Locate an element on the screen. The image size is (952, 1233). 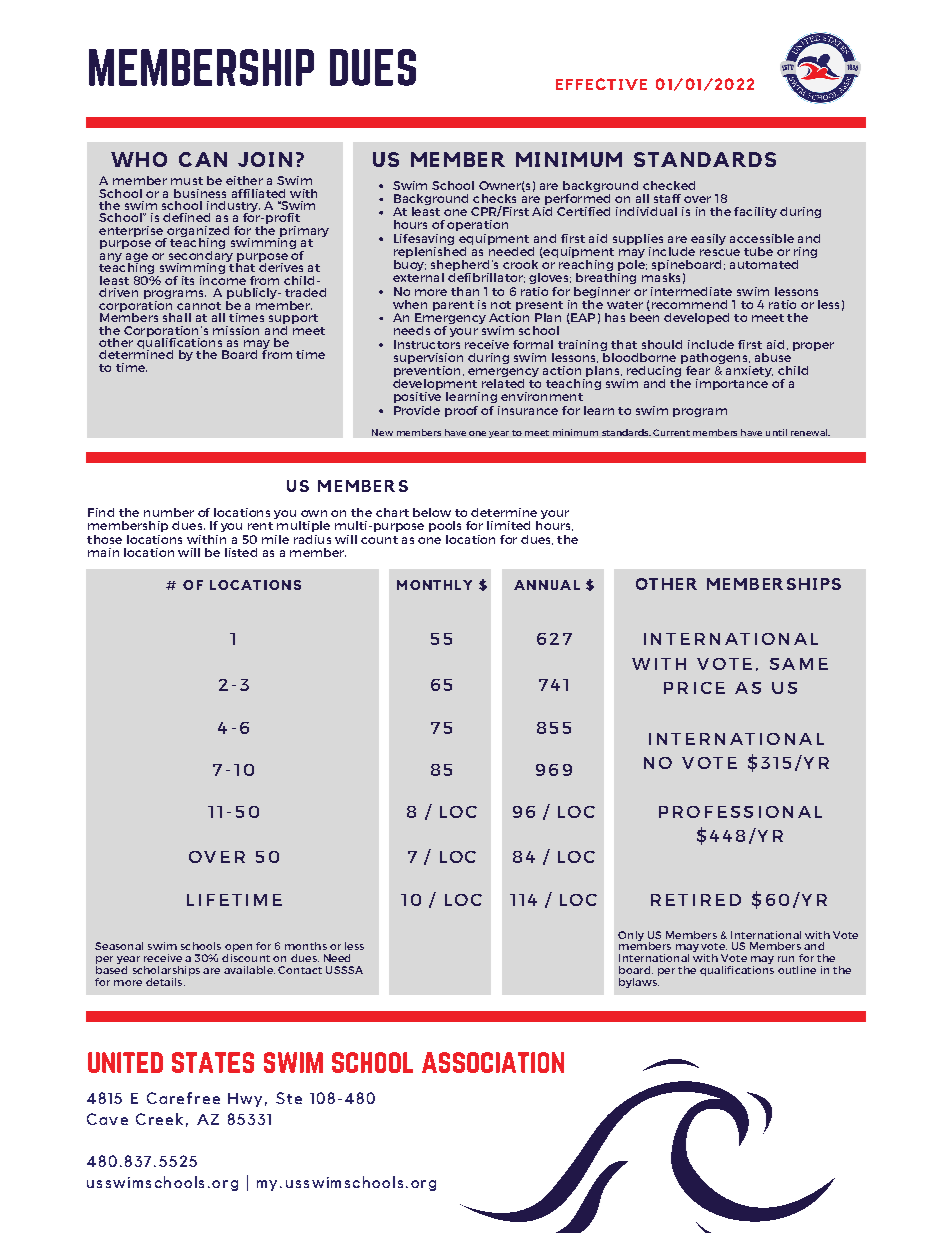
checked is located at coordinates (669, 185).
